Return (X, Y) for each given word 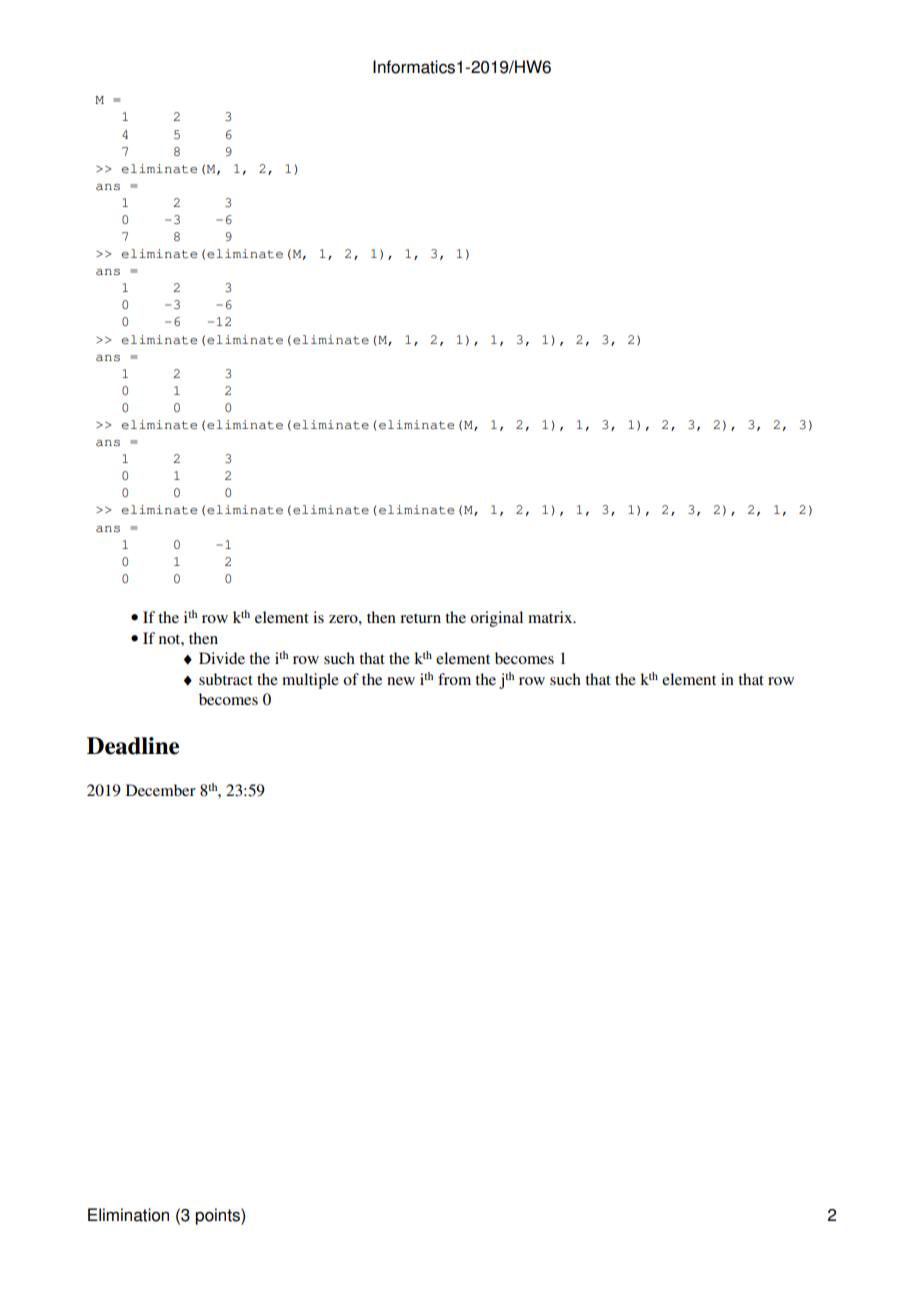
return (420, 618)
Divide (222, 658)
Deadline (133, 746)
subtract (226, 679)
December (161, 790)
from (454, 679)
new (401, 681)
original (496, 619)
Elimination (128, 1215)
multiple (310, 681)
